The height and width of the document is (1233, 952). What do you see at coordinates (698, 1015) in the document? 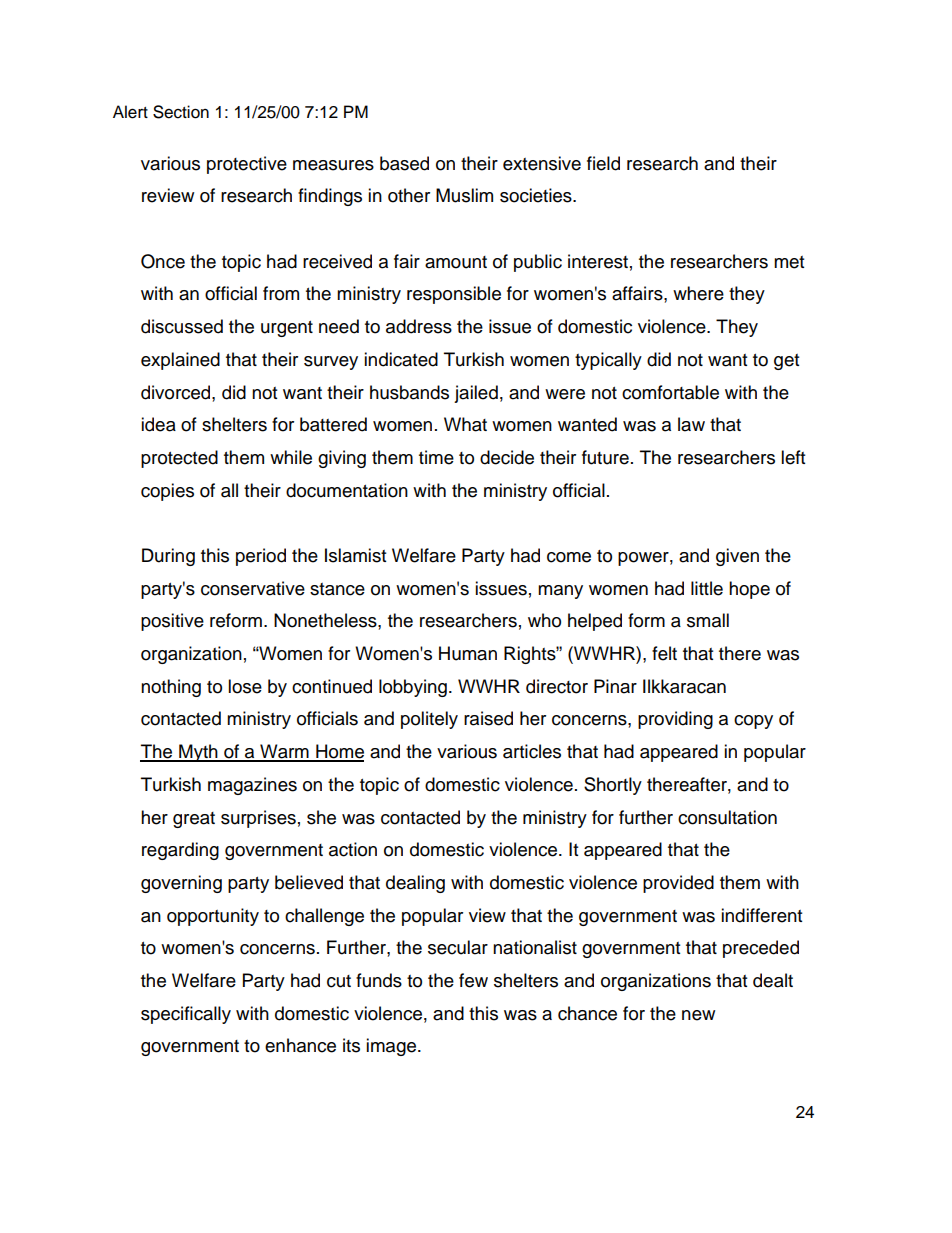
I see `new` at bounding box center [698, 1015].
